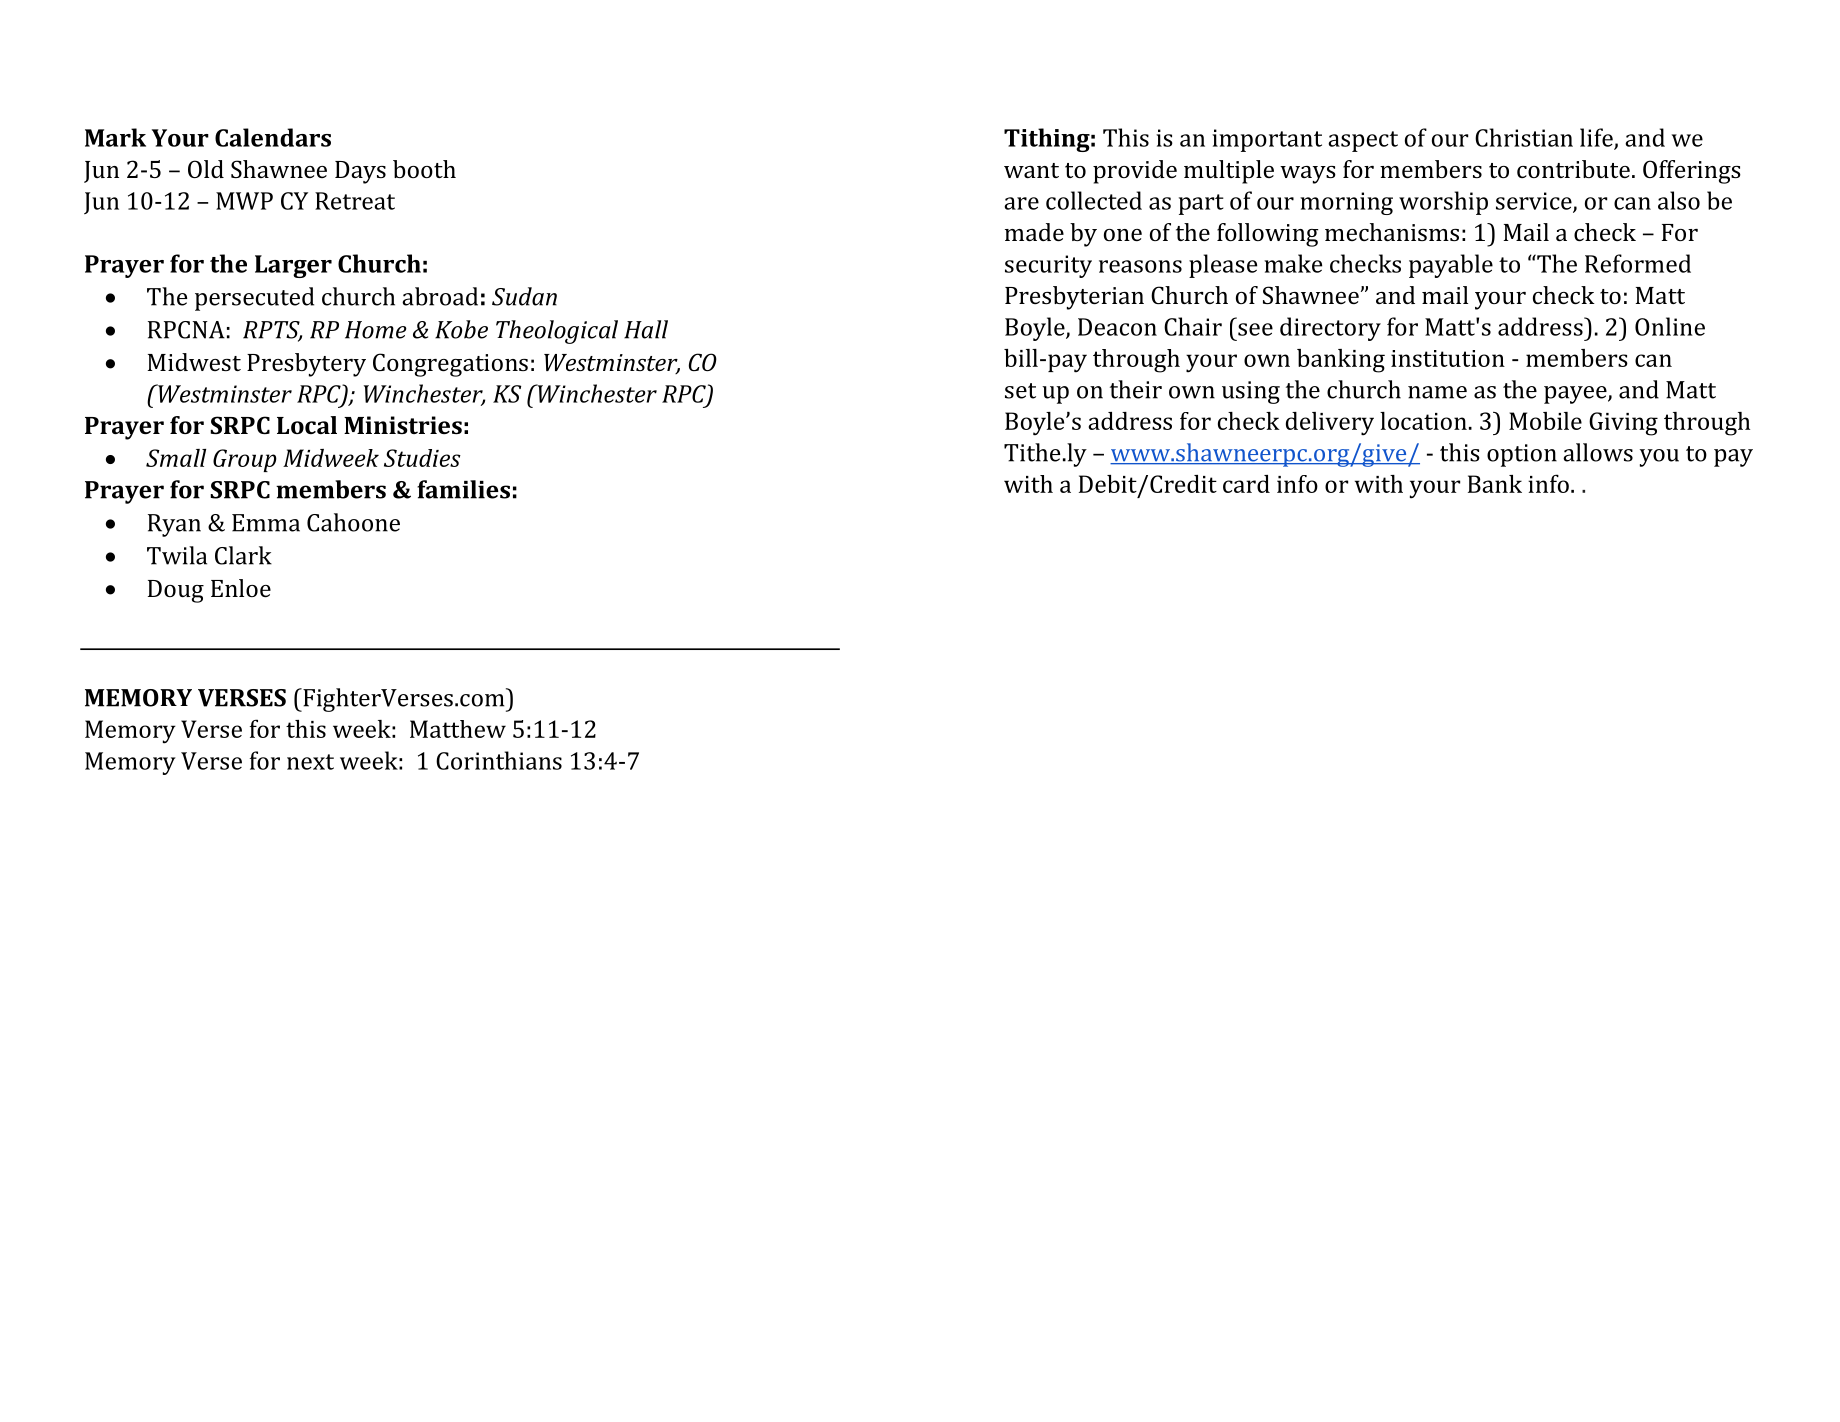 This screenshot has width=1840, height=1422. Describe the element at coordinates (360, 172) in the screenshot. I see `Days` at that location.
